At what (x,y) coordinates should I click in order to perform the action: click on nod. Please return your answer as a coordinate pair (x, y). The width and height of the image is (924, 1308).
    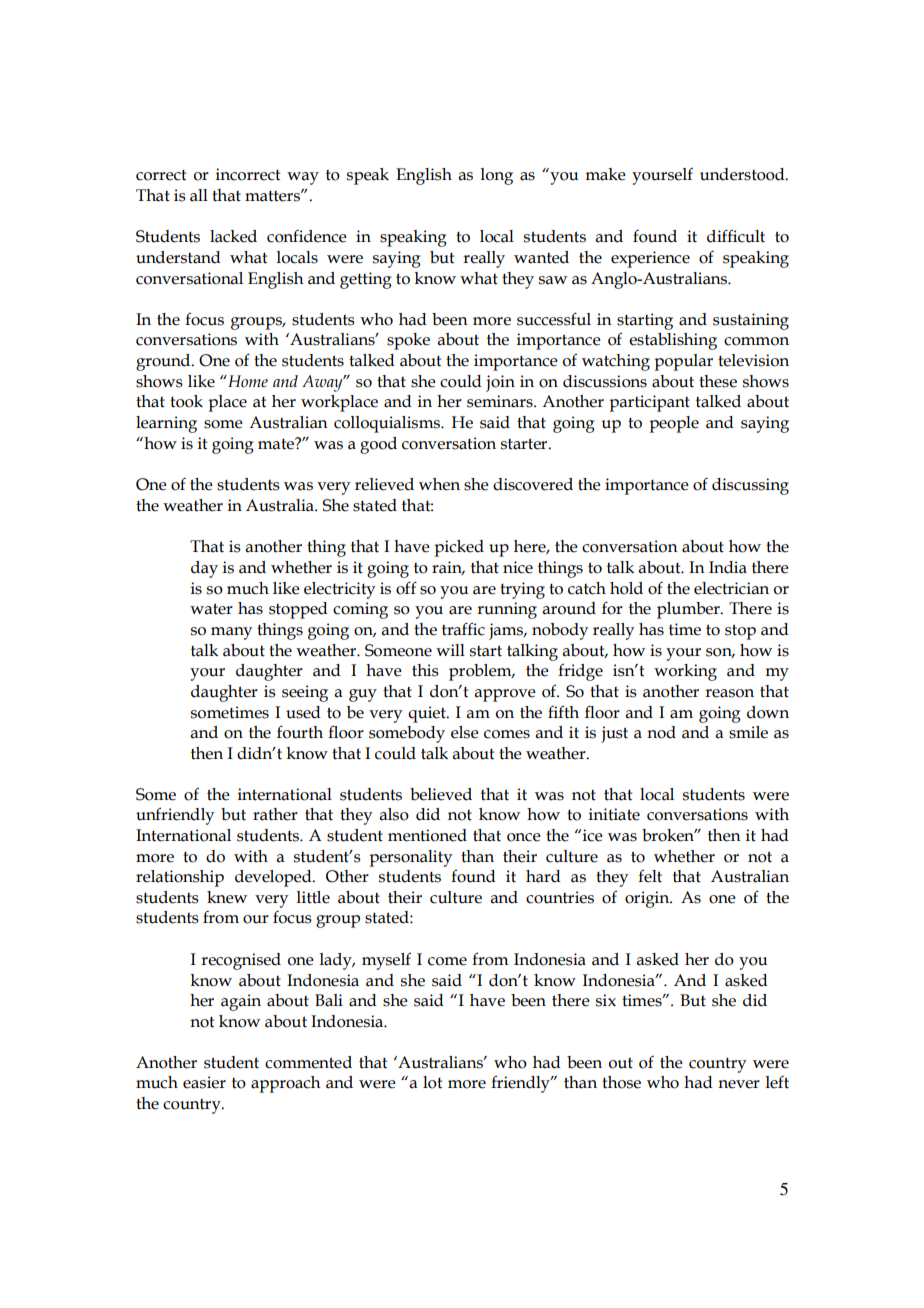
    Looking at the image, I should click on (661, 732).
